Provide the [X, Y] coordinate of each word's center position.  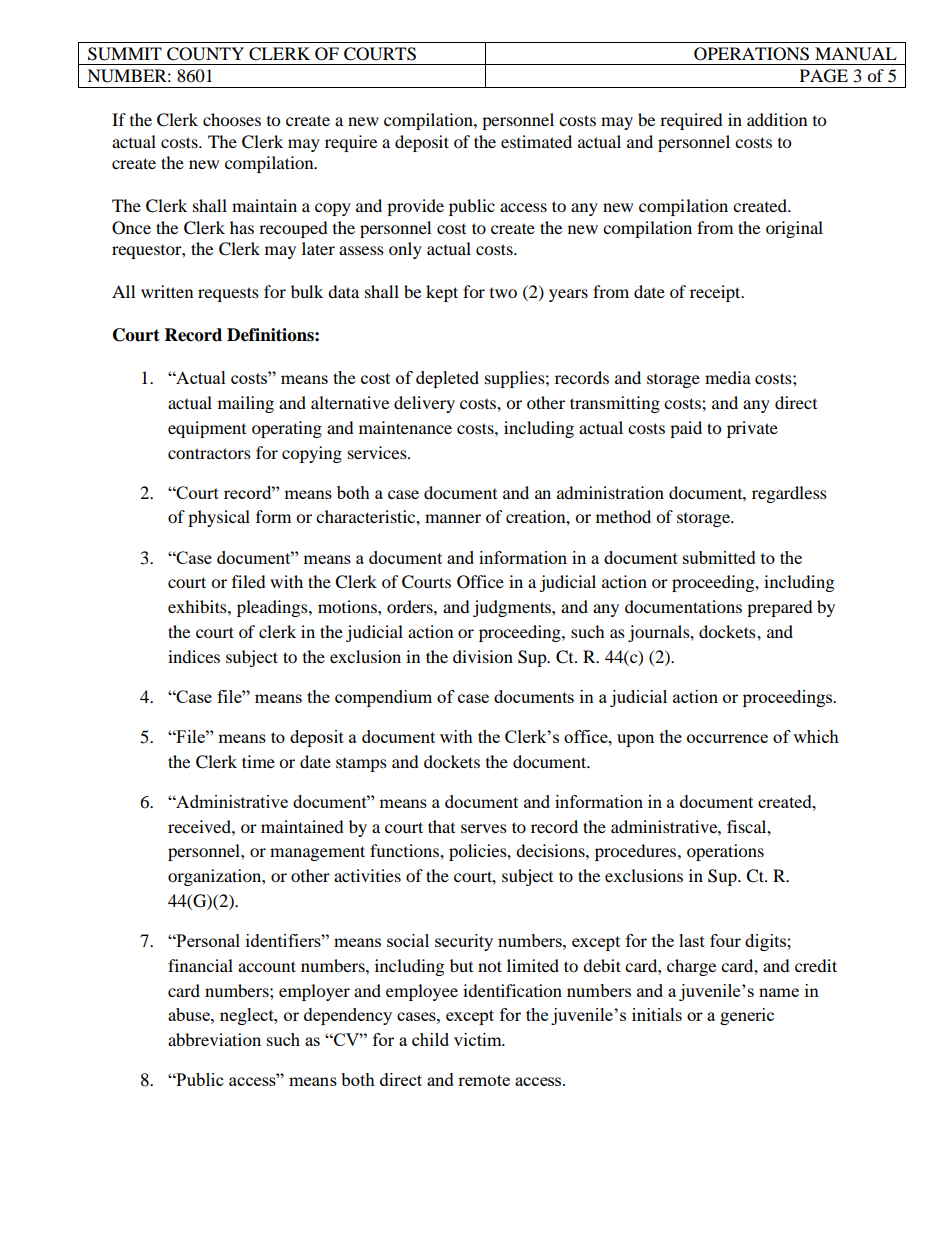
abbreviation [214, 1039]
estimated [536, 141]
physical [219, 518]
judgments [513, 608]
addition [777, 119]
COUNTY [205, 54]
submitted [719, 557]
